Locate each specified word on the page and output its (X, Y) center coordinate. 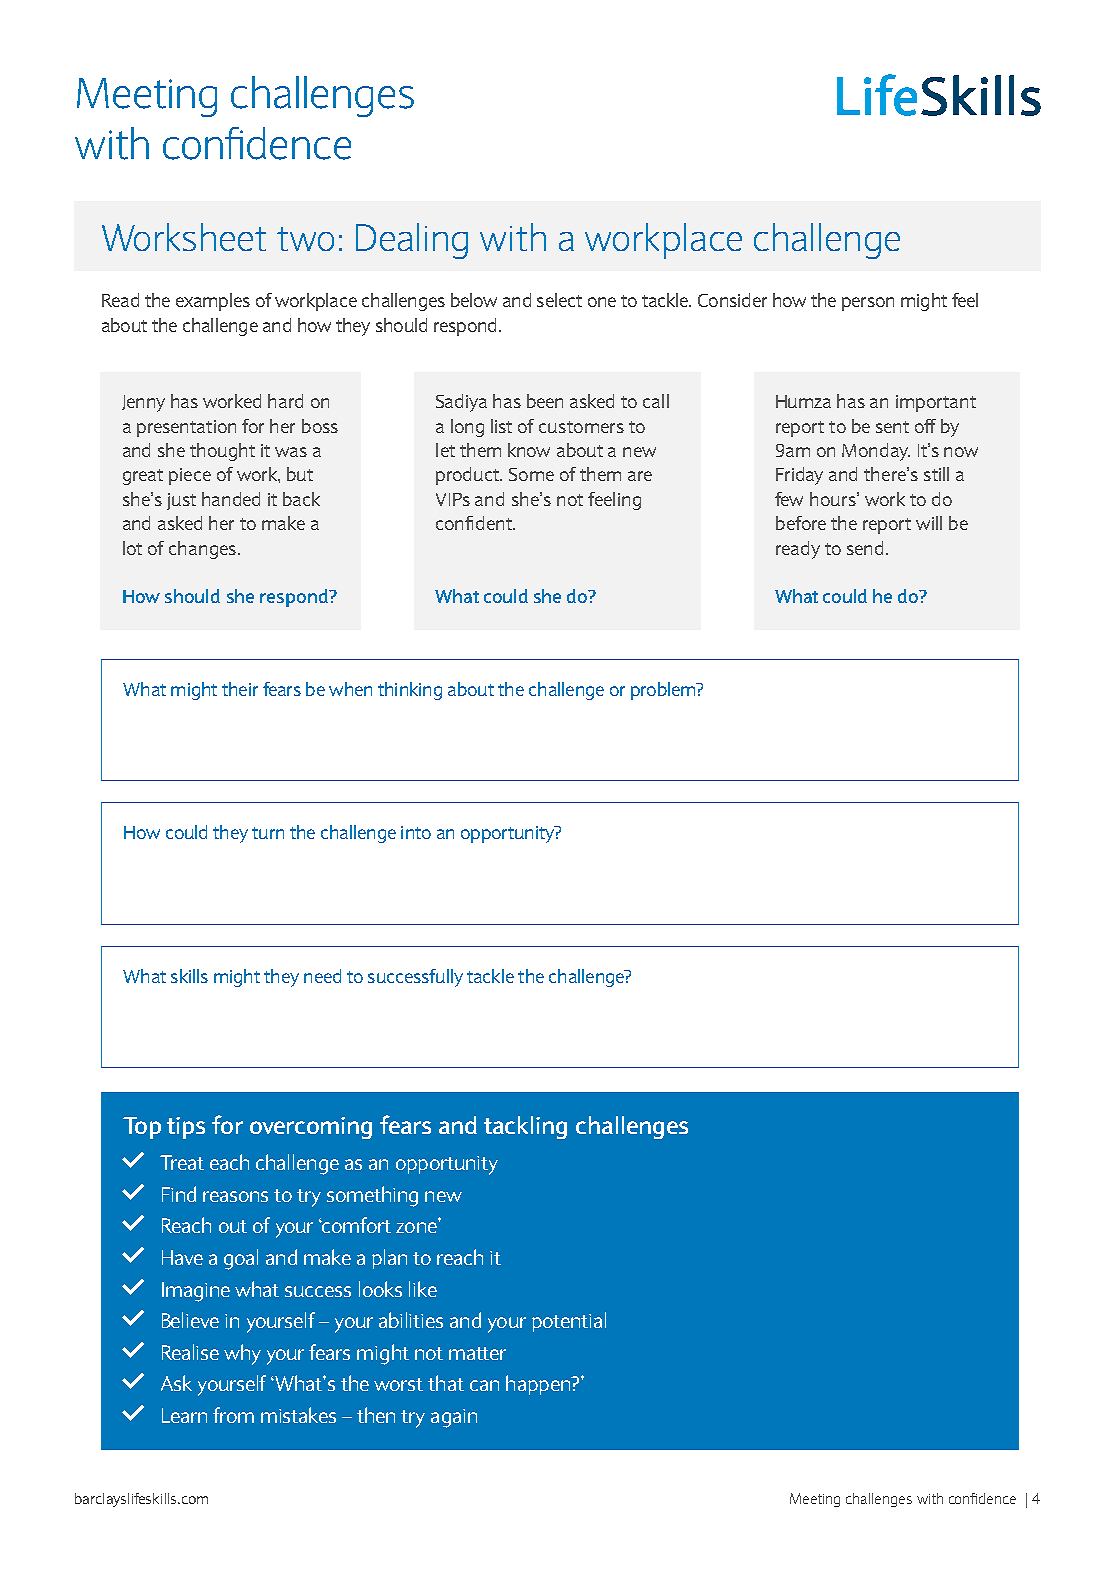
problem (664, 691)
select (559, 300)
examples (213, 302)
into (416, 832)
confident (475, 523)
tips (186, 1128)
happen (539, 1385)
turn (268, 833)
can (484, 1385)
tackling (525, 1127)
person (868, 304)
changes (202, 550)
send (865, 548)
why (242, 1354)
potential (569, 1322)
